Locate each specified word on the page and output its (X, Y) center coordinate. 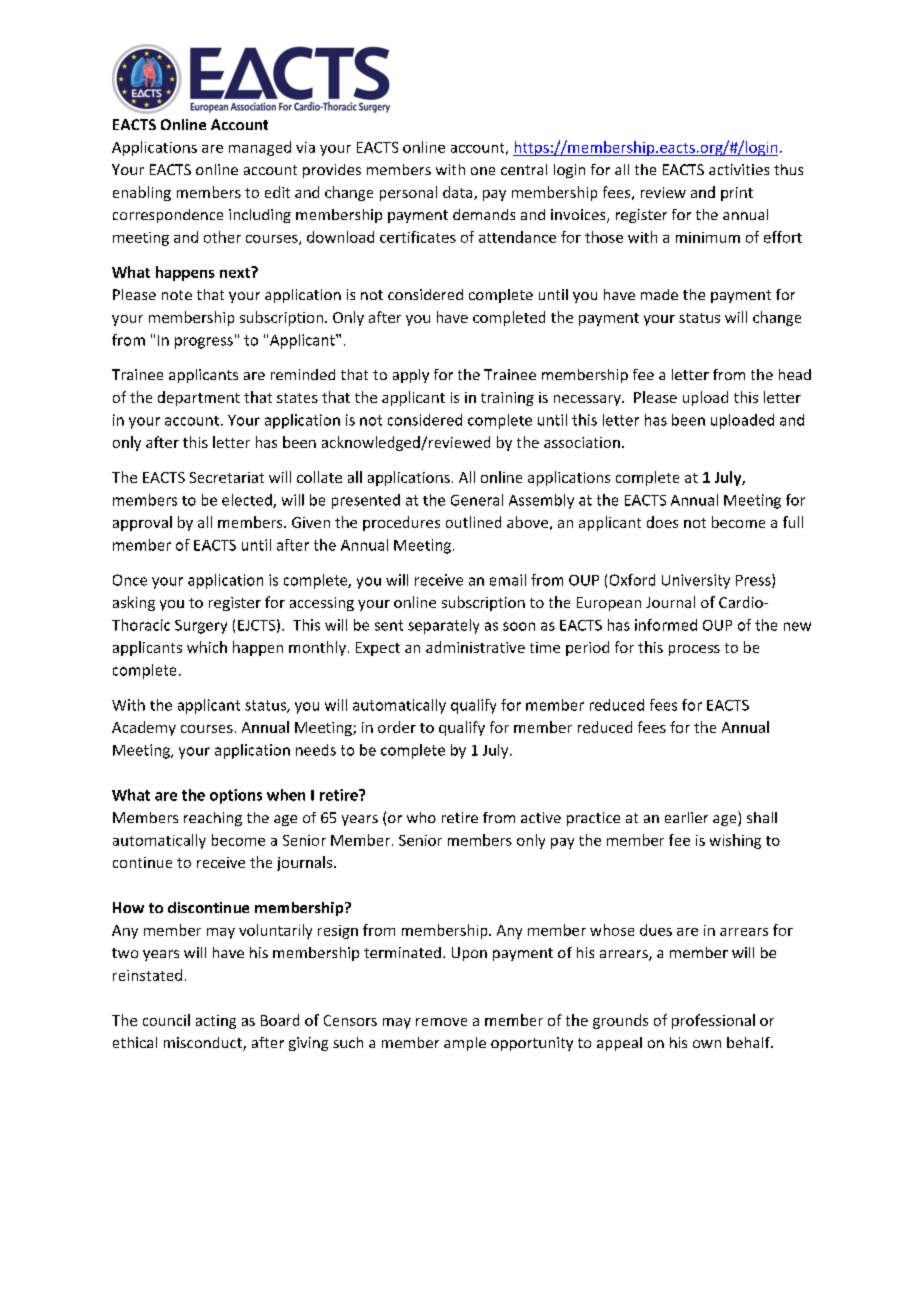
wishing (735, 841)
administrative (475, 647)
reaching (213, 819)
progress (204, 343)
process (694, 650)
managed (260, 148)
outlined (473, 522)
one (483, 171)
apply (411, 376)
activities (739, 169)
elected (248, 501)
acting (216, 1022)
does (662, 522)
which (207, 647)
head (795, 374)
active (541, 817)
